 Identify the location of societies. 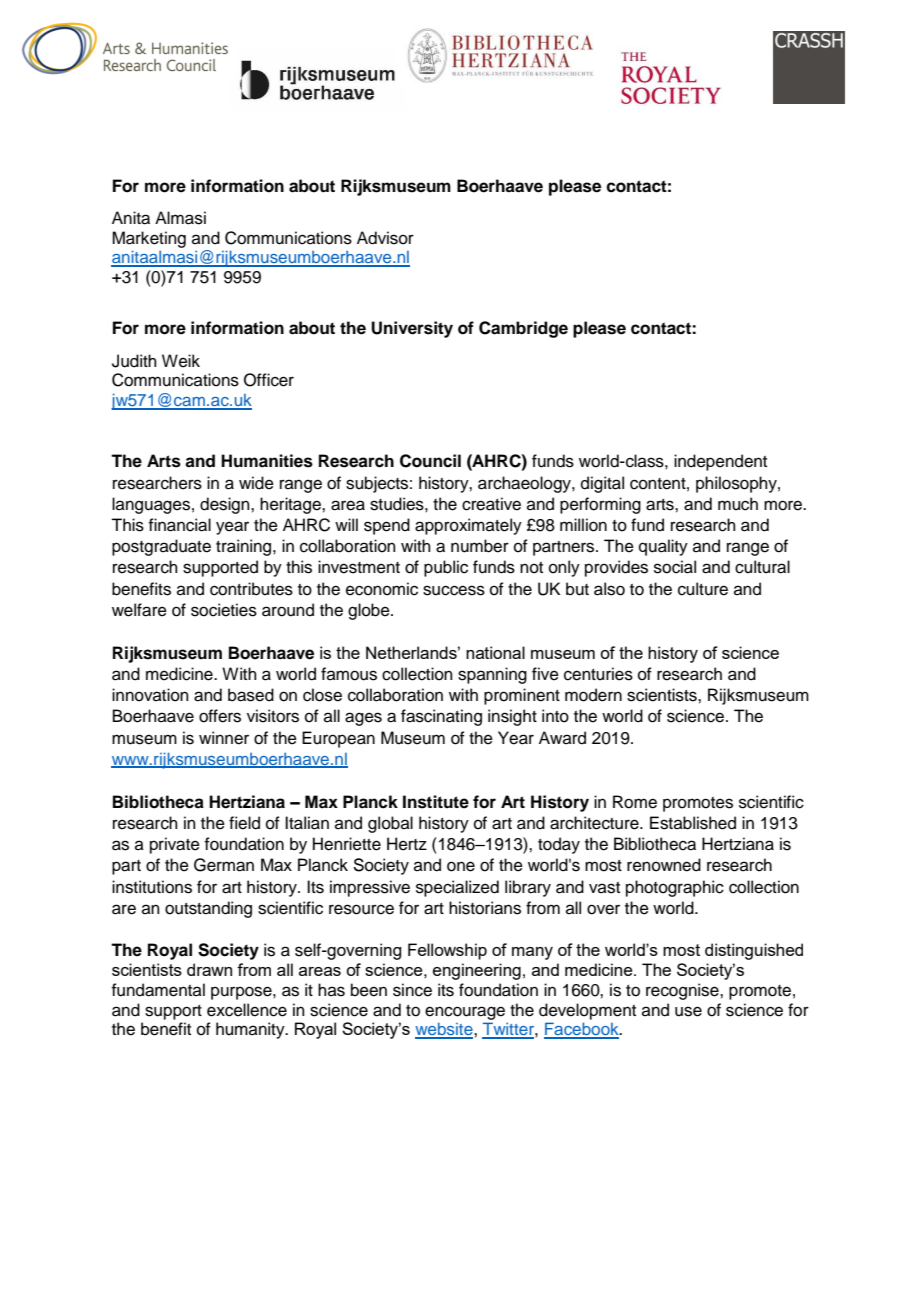
(224, 610).
